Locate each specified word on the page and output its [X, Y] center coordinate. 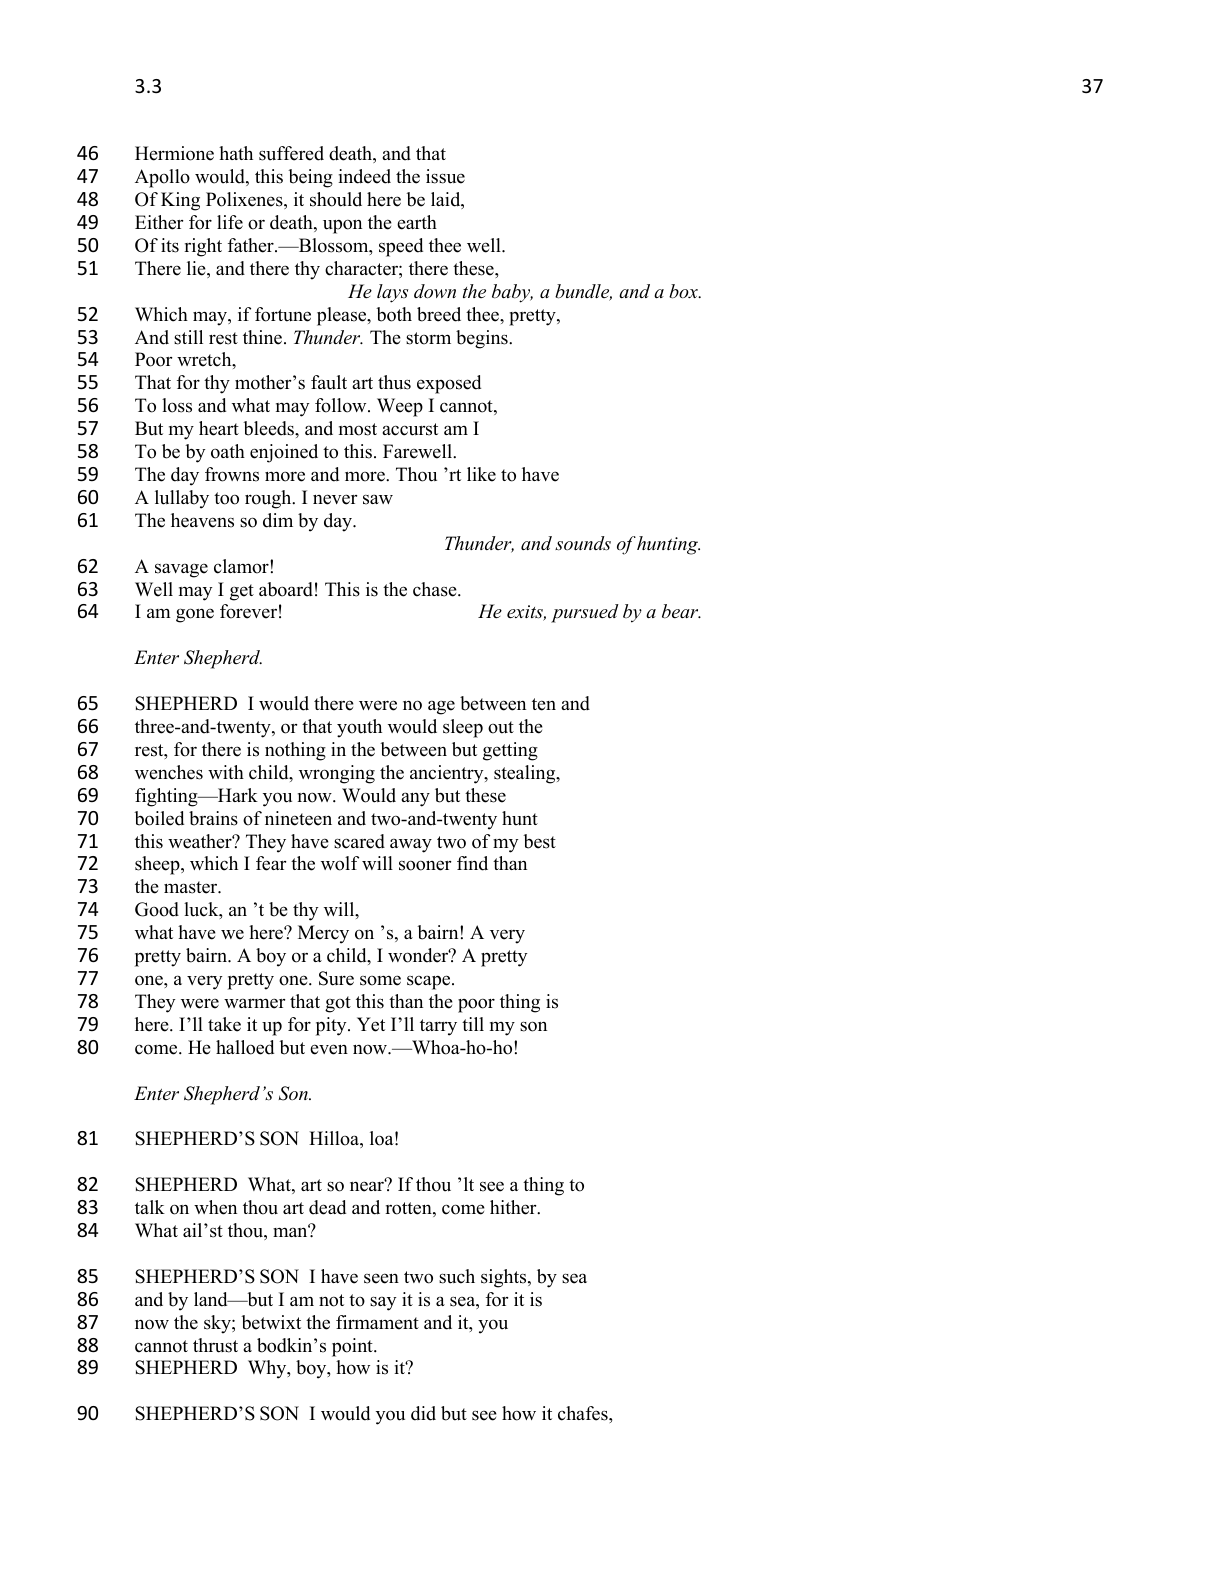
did [423, 1413]
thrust [215, 1345]
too [226, 498]
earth [417, 222]
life [230, 222]
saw [378, 499]
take [224, 1024]
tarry [438, 1027]
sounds [583, 543]
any [415, 799]
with [226, 772]
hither [514, 1207]
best [539, 841]
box [684, 291]
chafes [584, 1413]
